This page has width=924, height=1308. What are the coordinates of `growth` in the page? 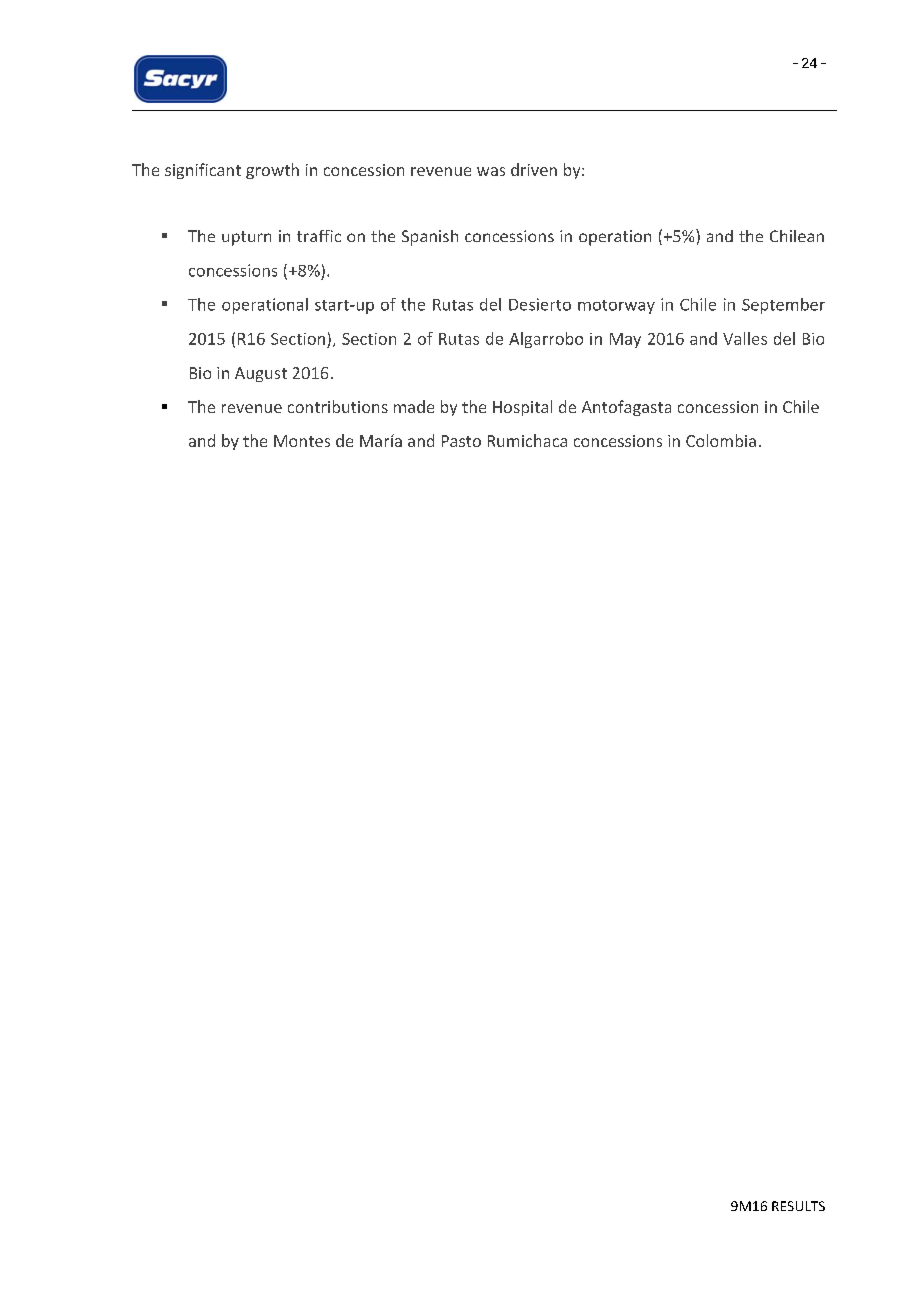 It's located at (272, 171).
